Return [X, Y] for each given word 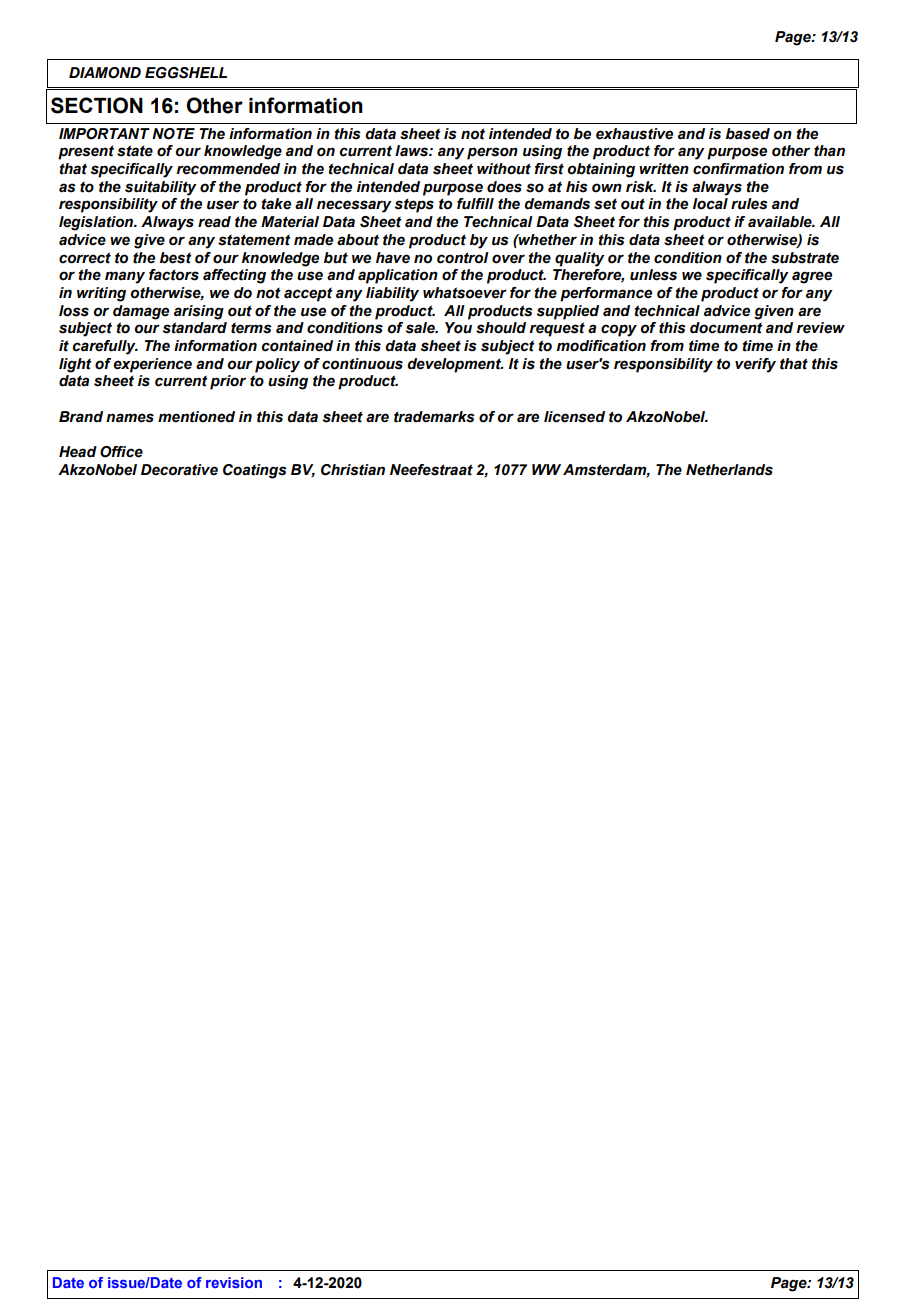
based [748, 134]
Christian [353, 470]
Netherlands [729, 470]
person [492, 153]
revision [234, 1282]
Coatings [255, 471]
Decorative [179, 470]
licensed [574, 417]
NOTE [173, 134]
